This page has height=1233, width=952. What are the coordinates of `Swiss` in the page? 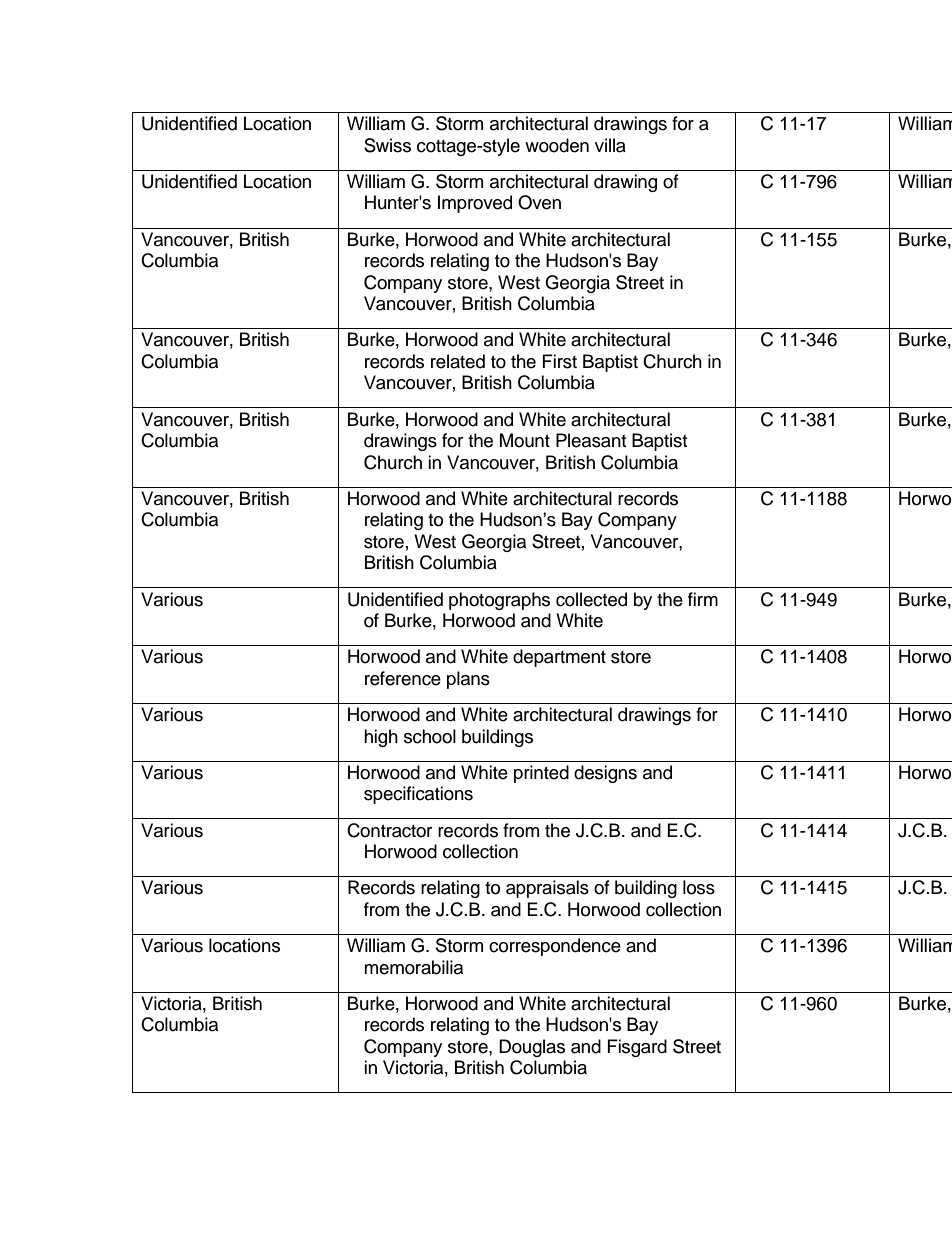 It's located at (387, 145).
